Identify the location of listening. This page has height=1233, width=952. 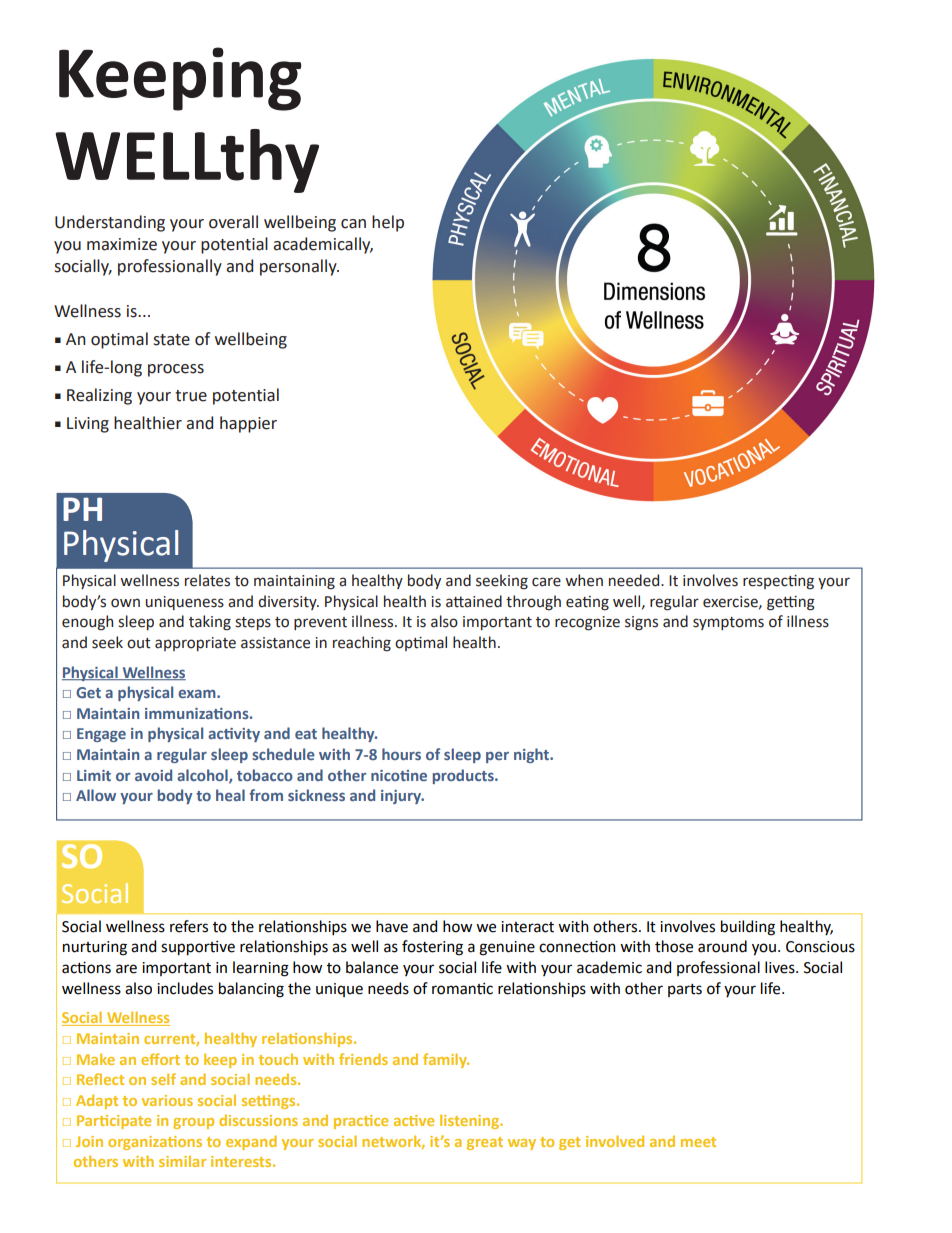
(471, 1121).
